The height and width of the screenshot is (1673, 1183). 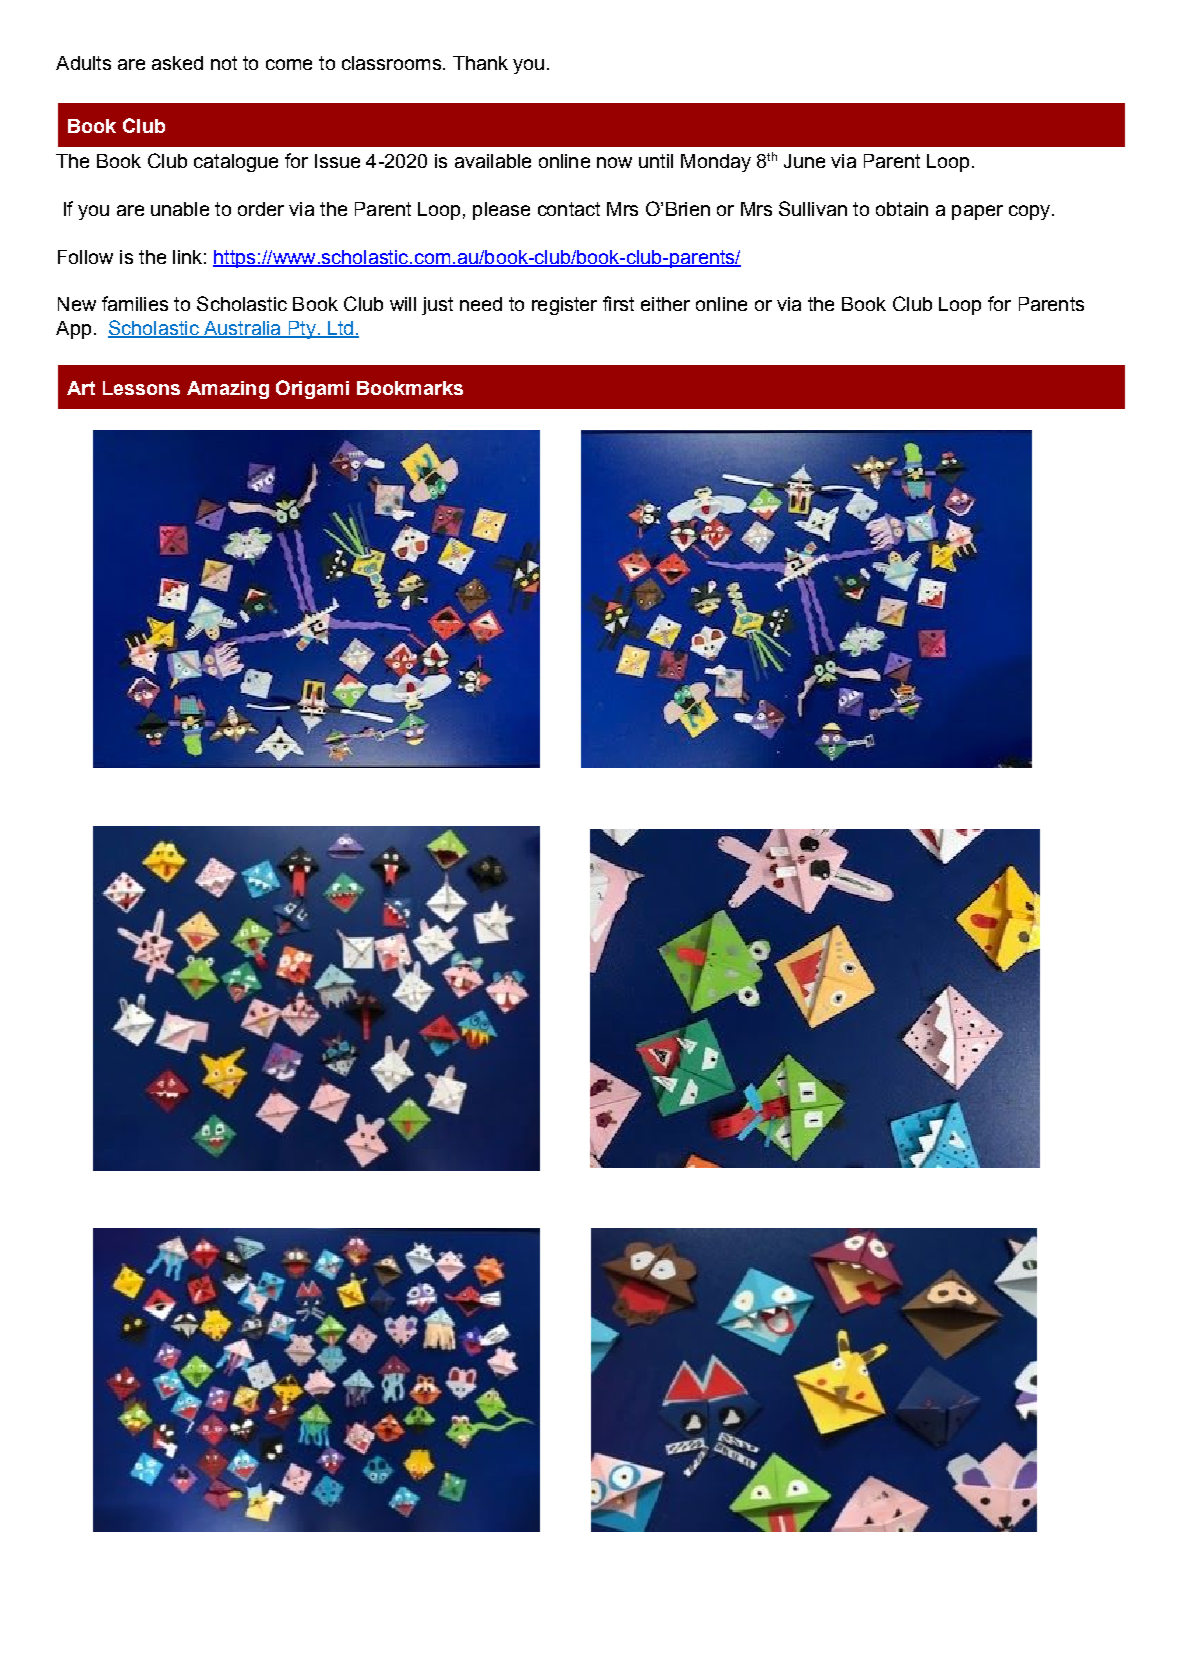 What do you see at coordinates (312, 389) in the screenshot?
I see `Origami` at bounding box center [312, 389].
